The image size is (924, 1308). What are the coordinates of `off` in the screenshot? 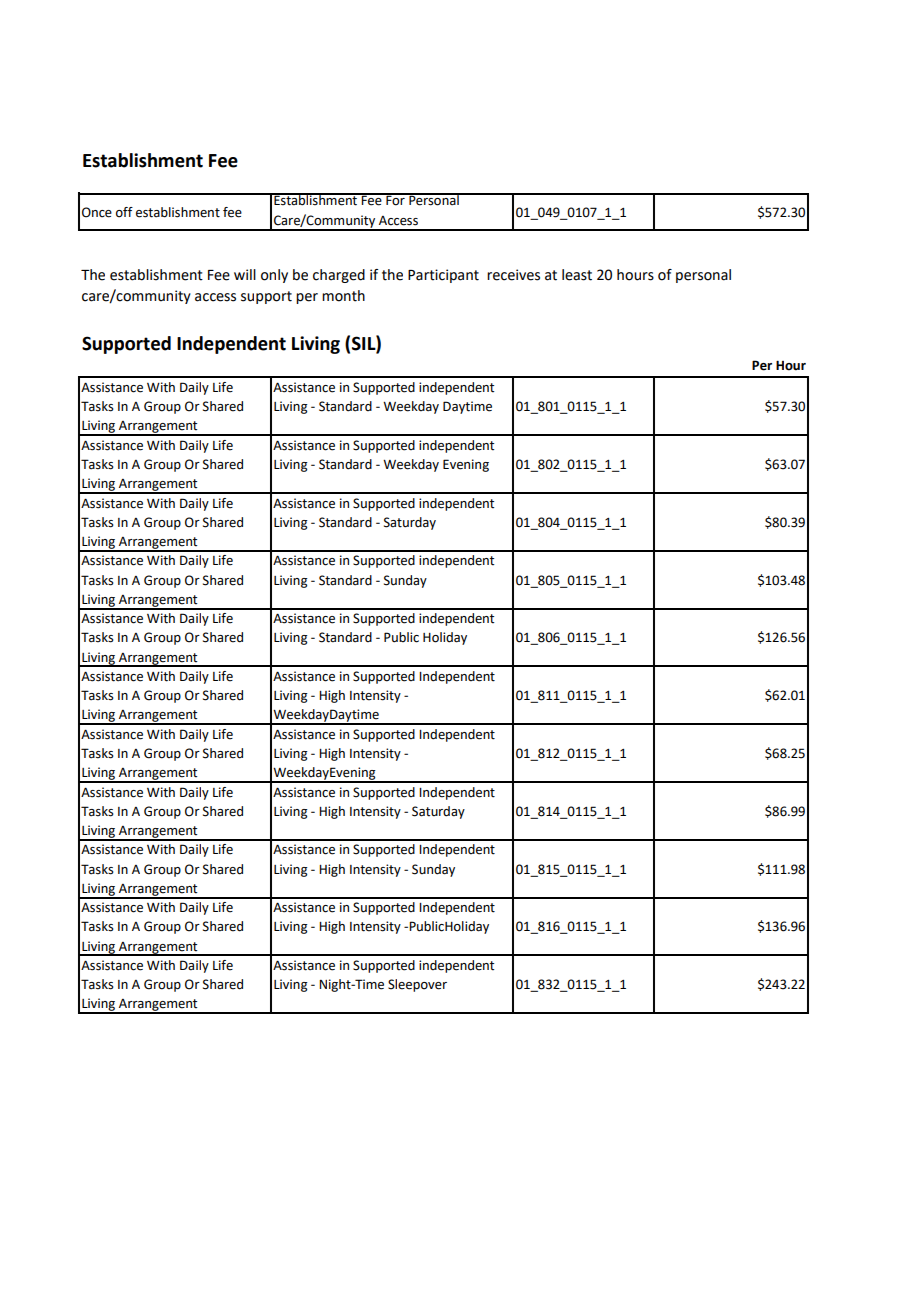 It's located at (124, 212).
